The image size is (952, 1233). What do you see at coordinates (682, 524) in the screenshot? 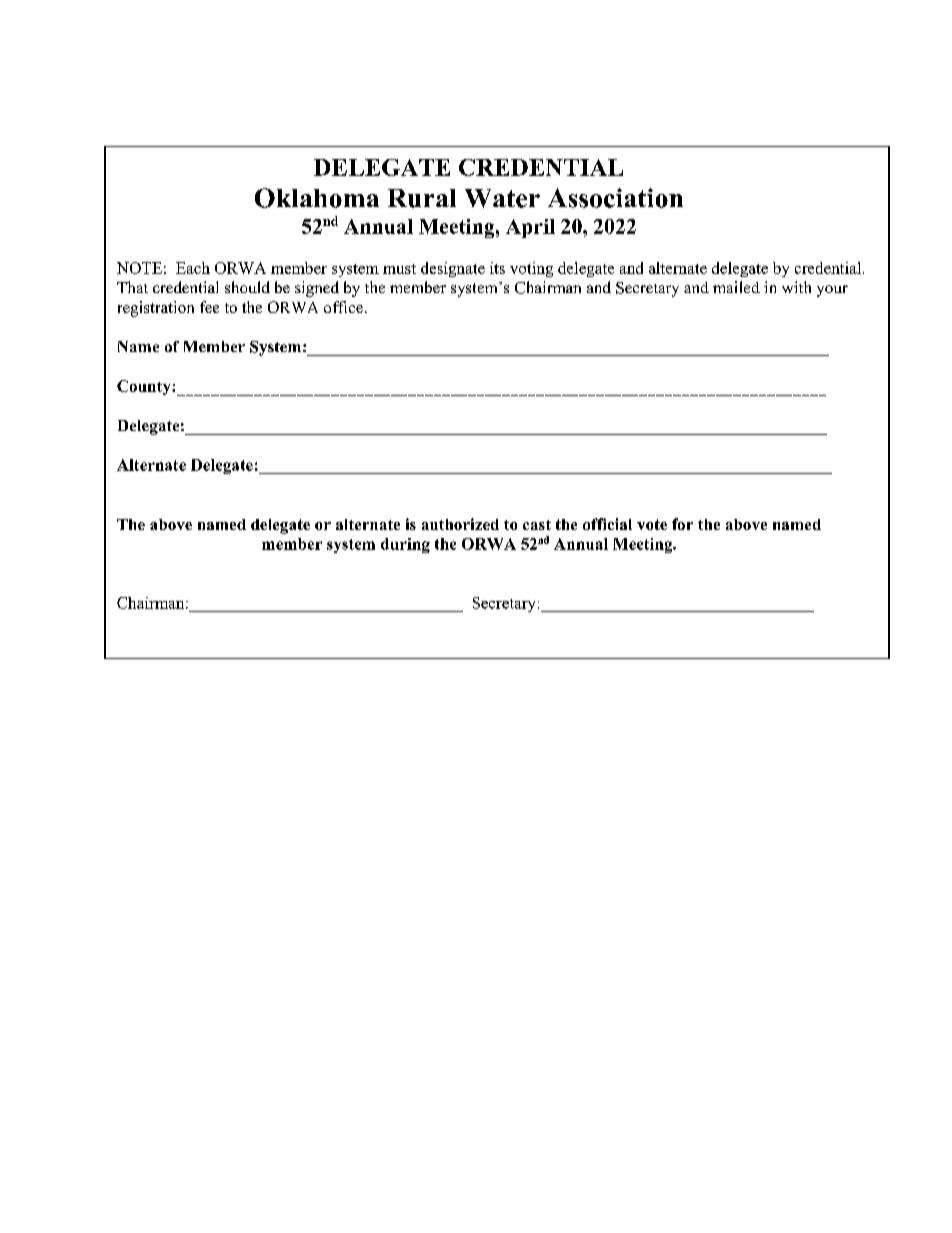
I see `for` at bounding box center [682, 524].
